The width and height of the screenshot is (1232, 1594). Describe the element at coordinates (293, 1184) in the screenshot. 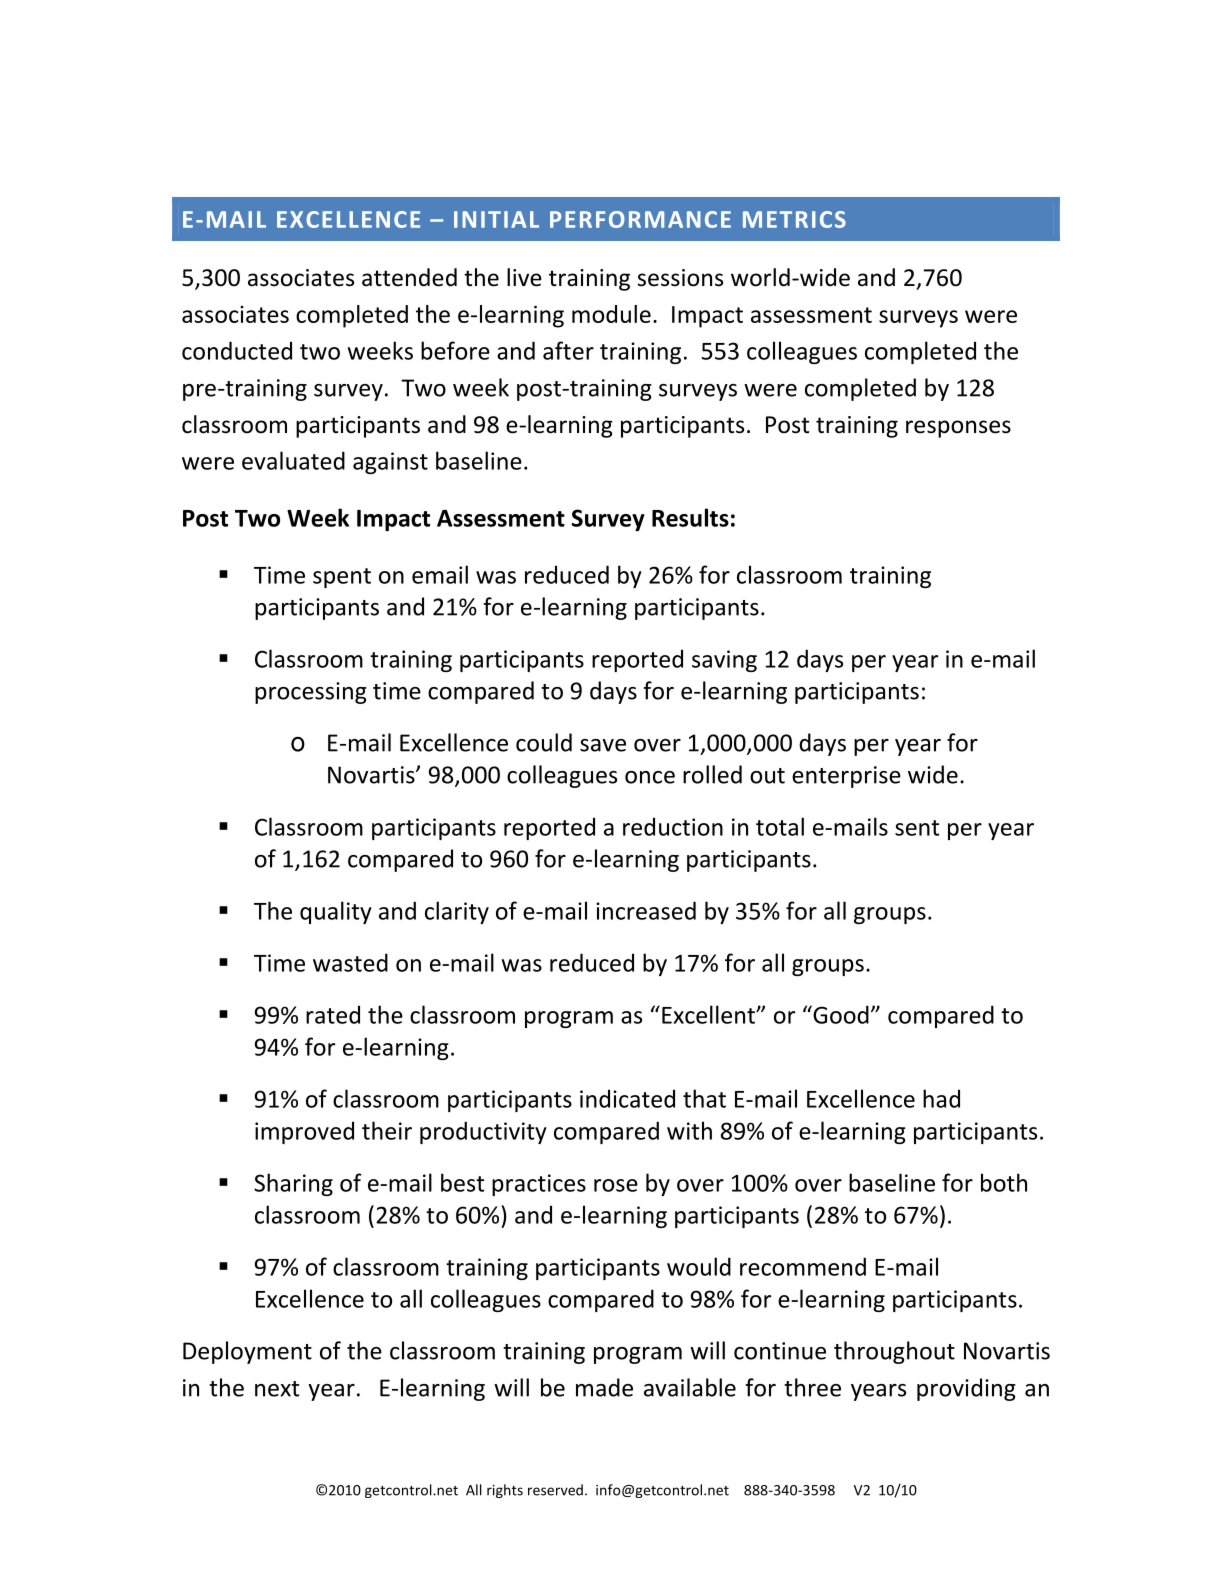

I see `Sharing` at that location.
